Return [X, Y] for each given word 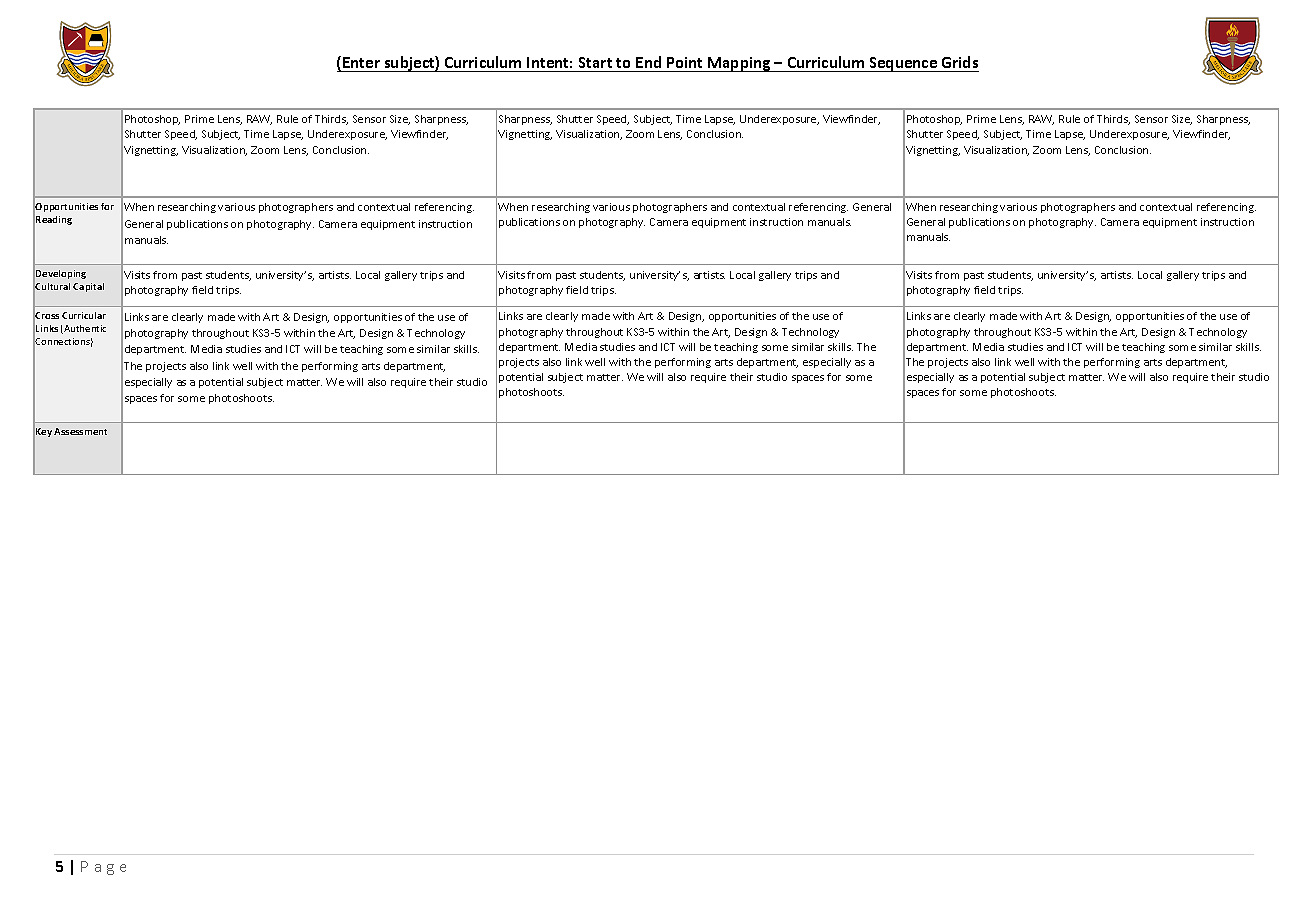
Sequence [903, 64]
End [648, 62]
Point [684, 62]
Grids [960, 62]
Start [595, 62]
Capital [88, 287]
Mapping [739, 64]
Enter [361, 62]
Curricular [84, 315]
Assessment [80, 431]
